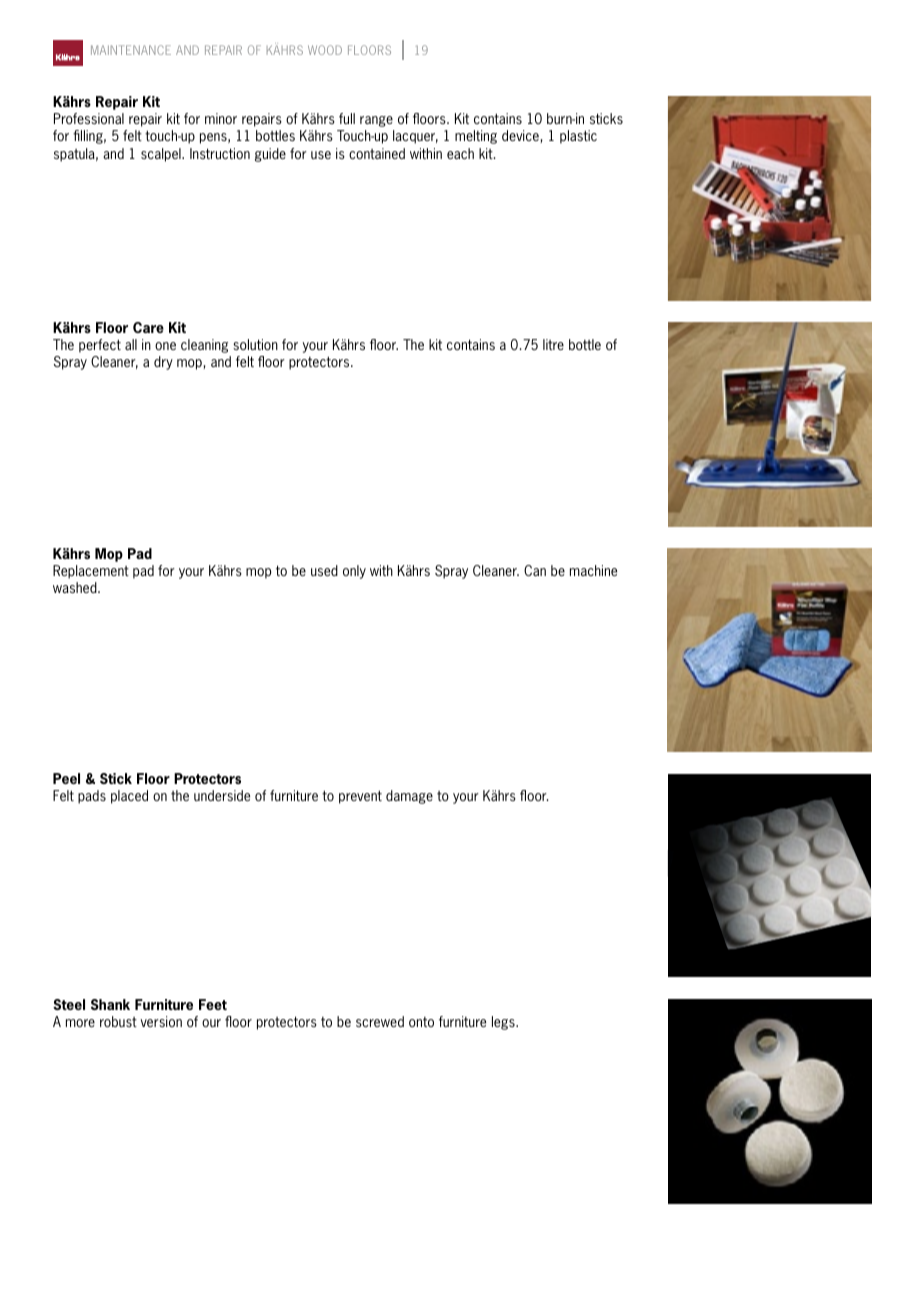  I want to click on used, so click(324, 570).
